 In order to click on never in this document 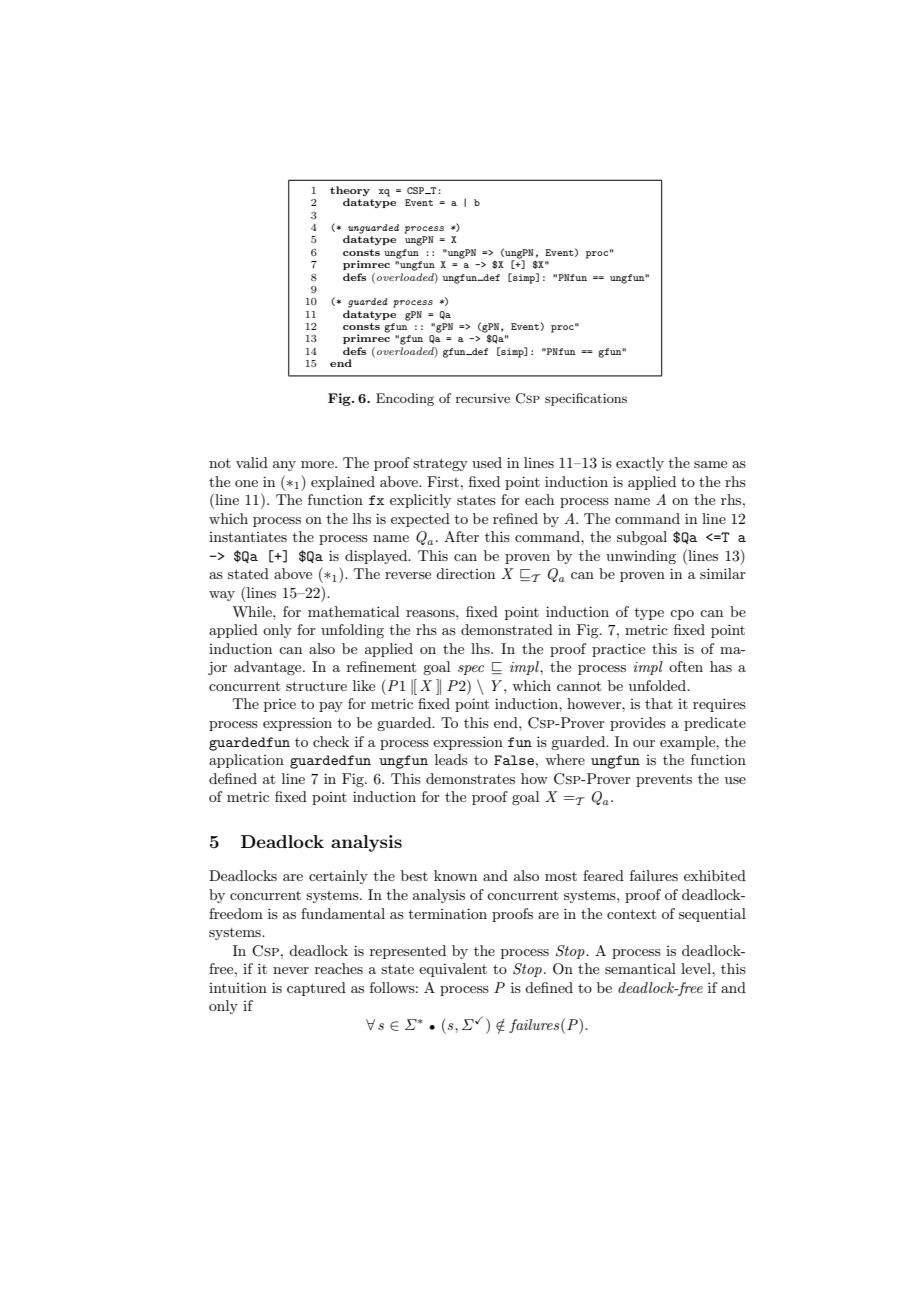, I will do `click(291, 970)`.
